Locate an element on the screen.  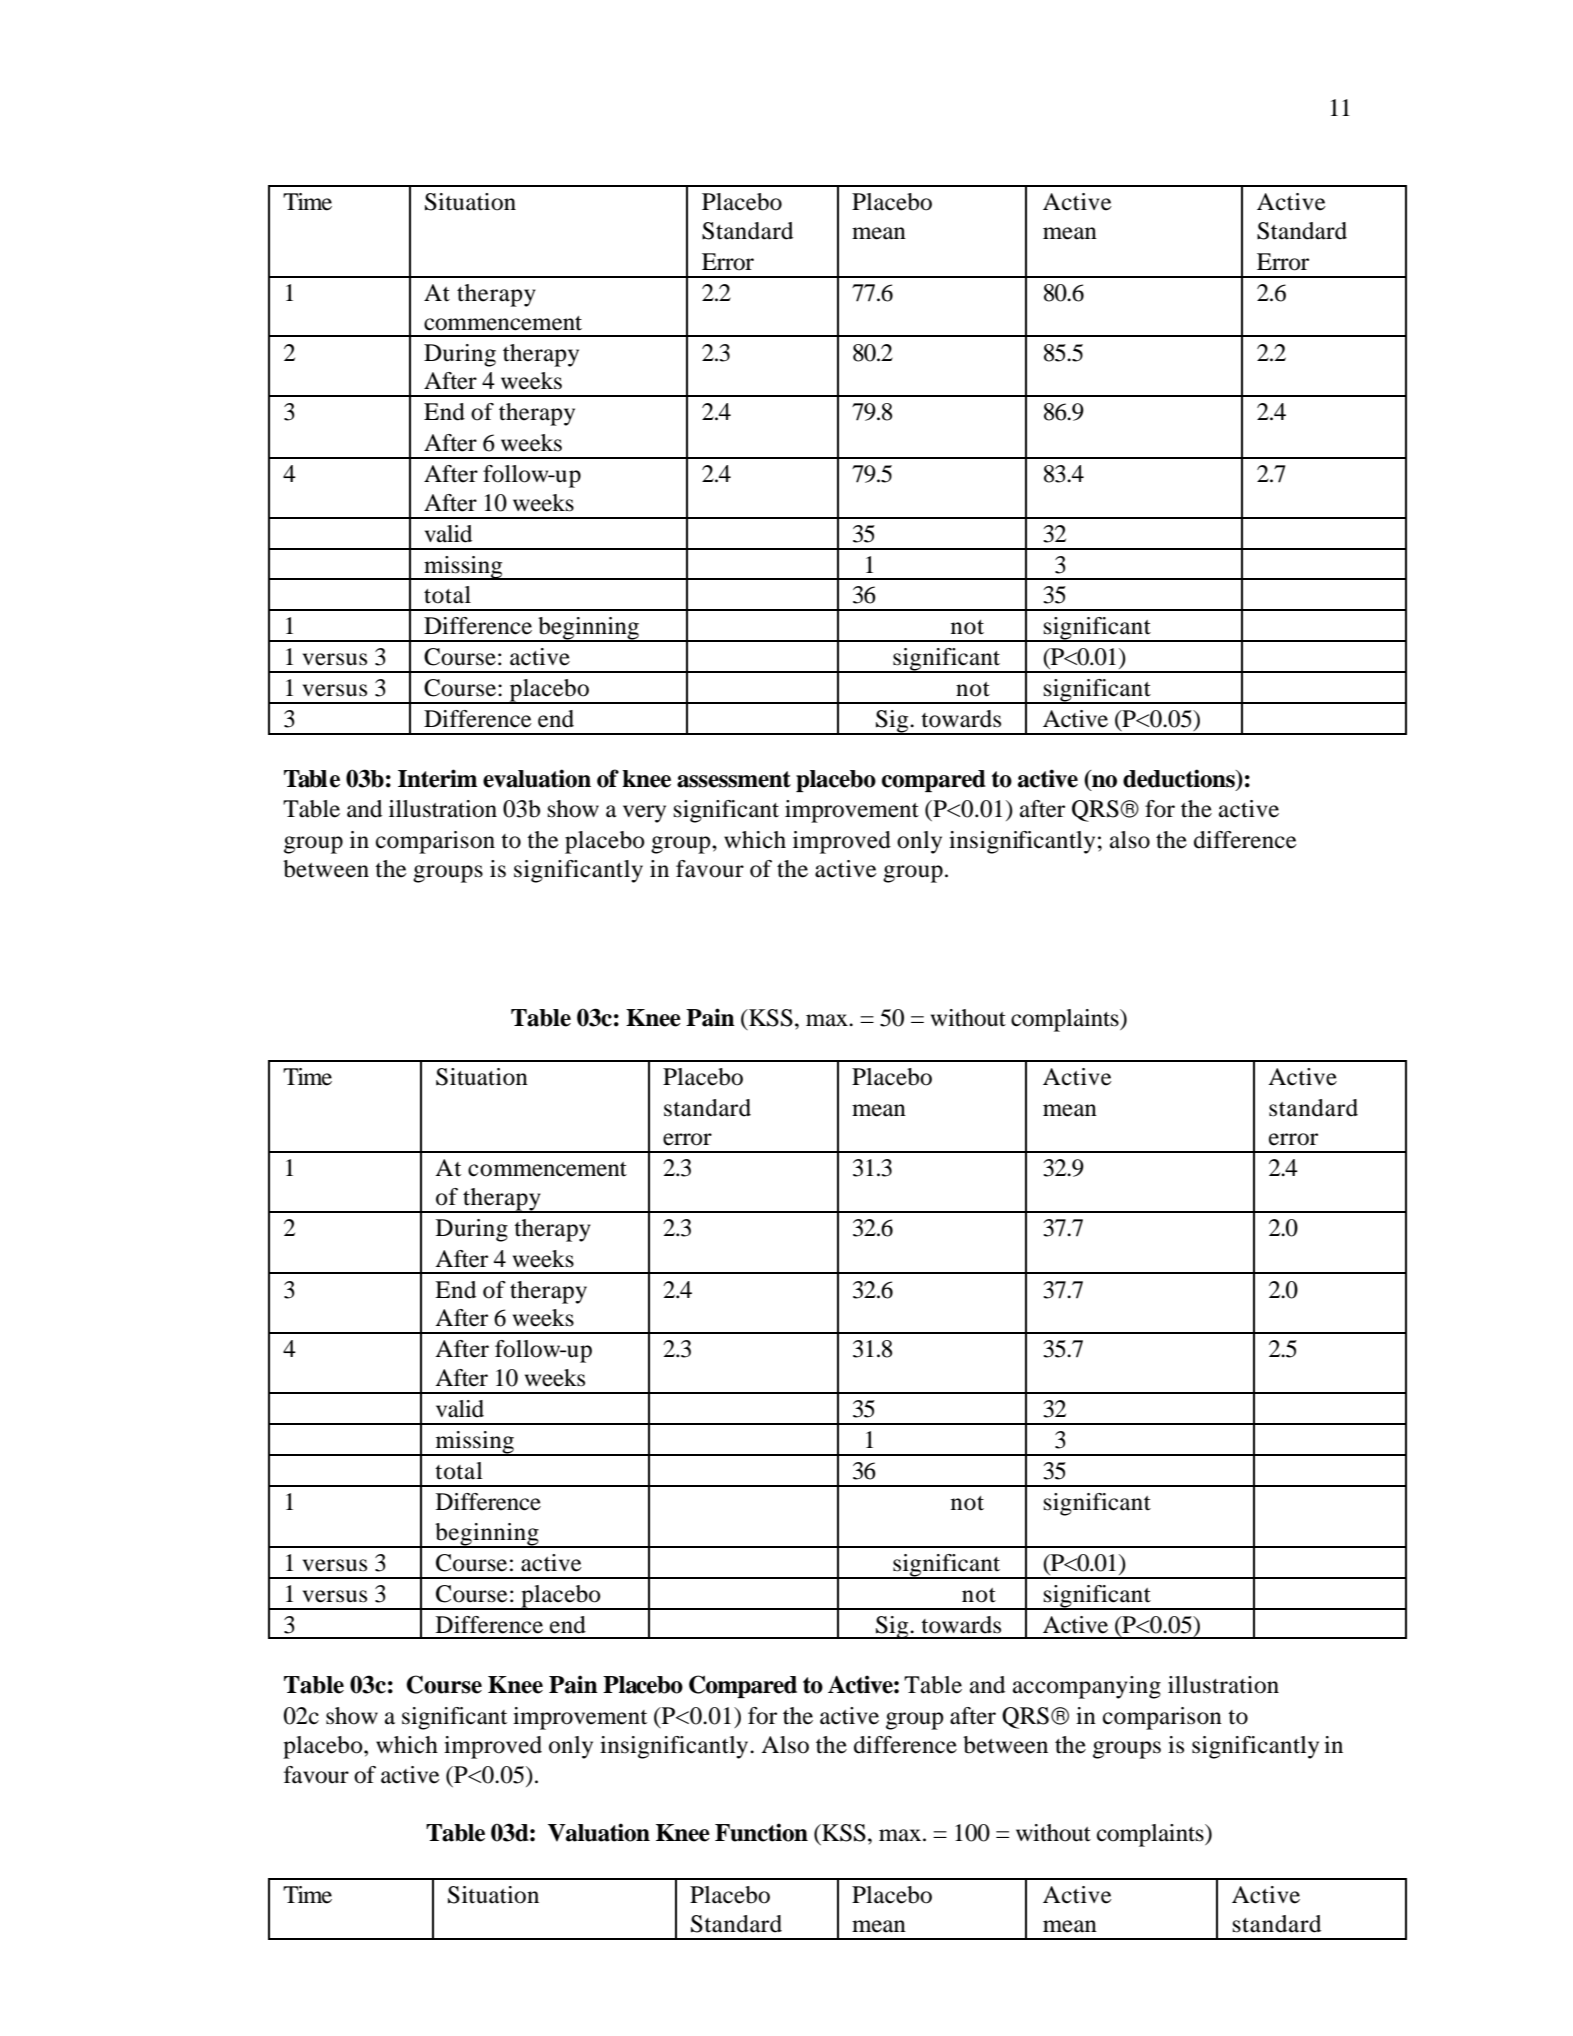
accompanying is located at coordinates (1087, 1687).
